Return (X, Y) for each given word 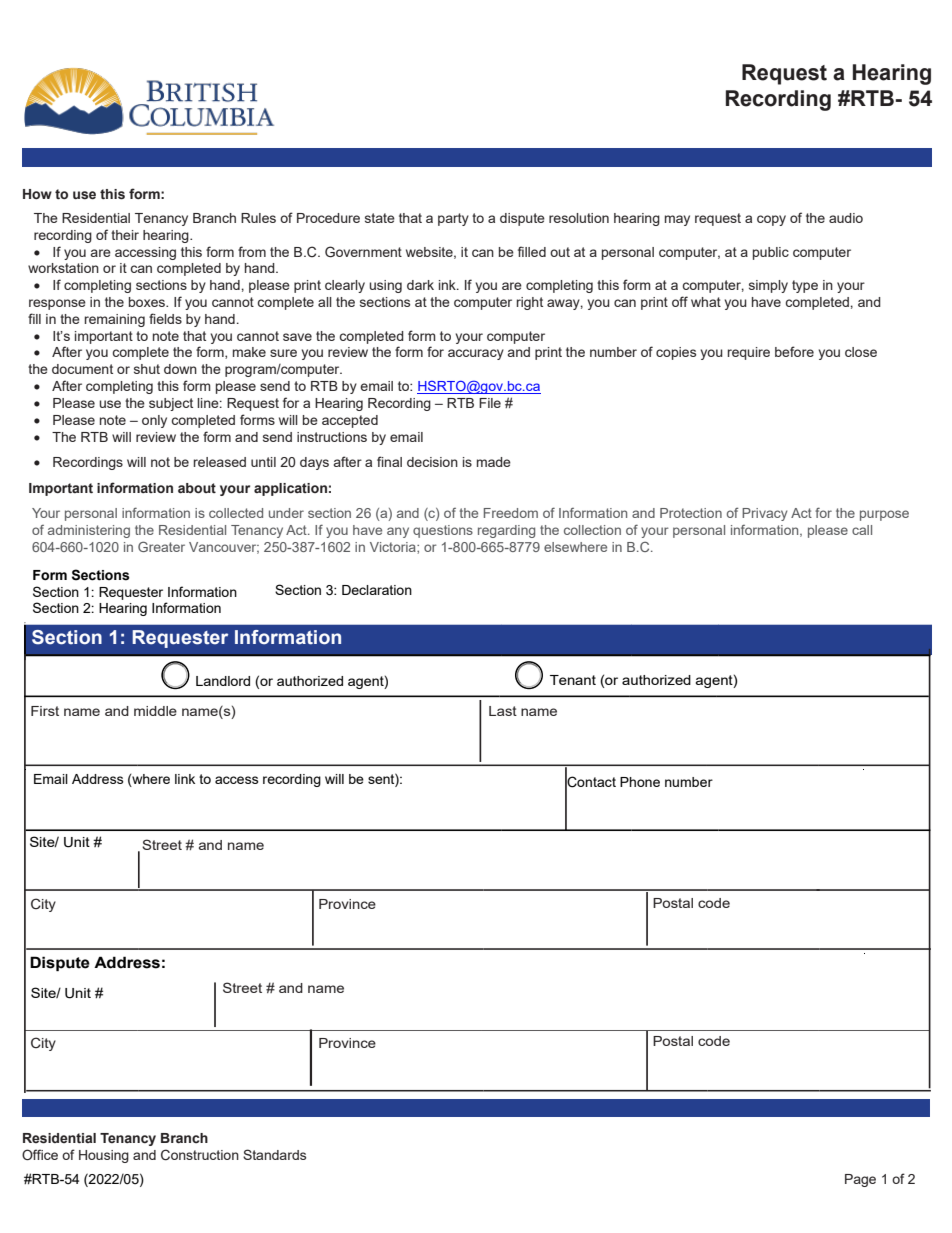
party (453, 219)
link (185, 779)
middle (155, 711)
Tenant (573, 680)
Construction (200, 1155)
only (154, 421)
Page (860, 1180)
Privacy (765, 514)
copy (771, 220)
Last (503, 711)
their (125, 235)
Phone (640, 782)
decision (432, 462)
